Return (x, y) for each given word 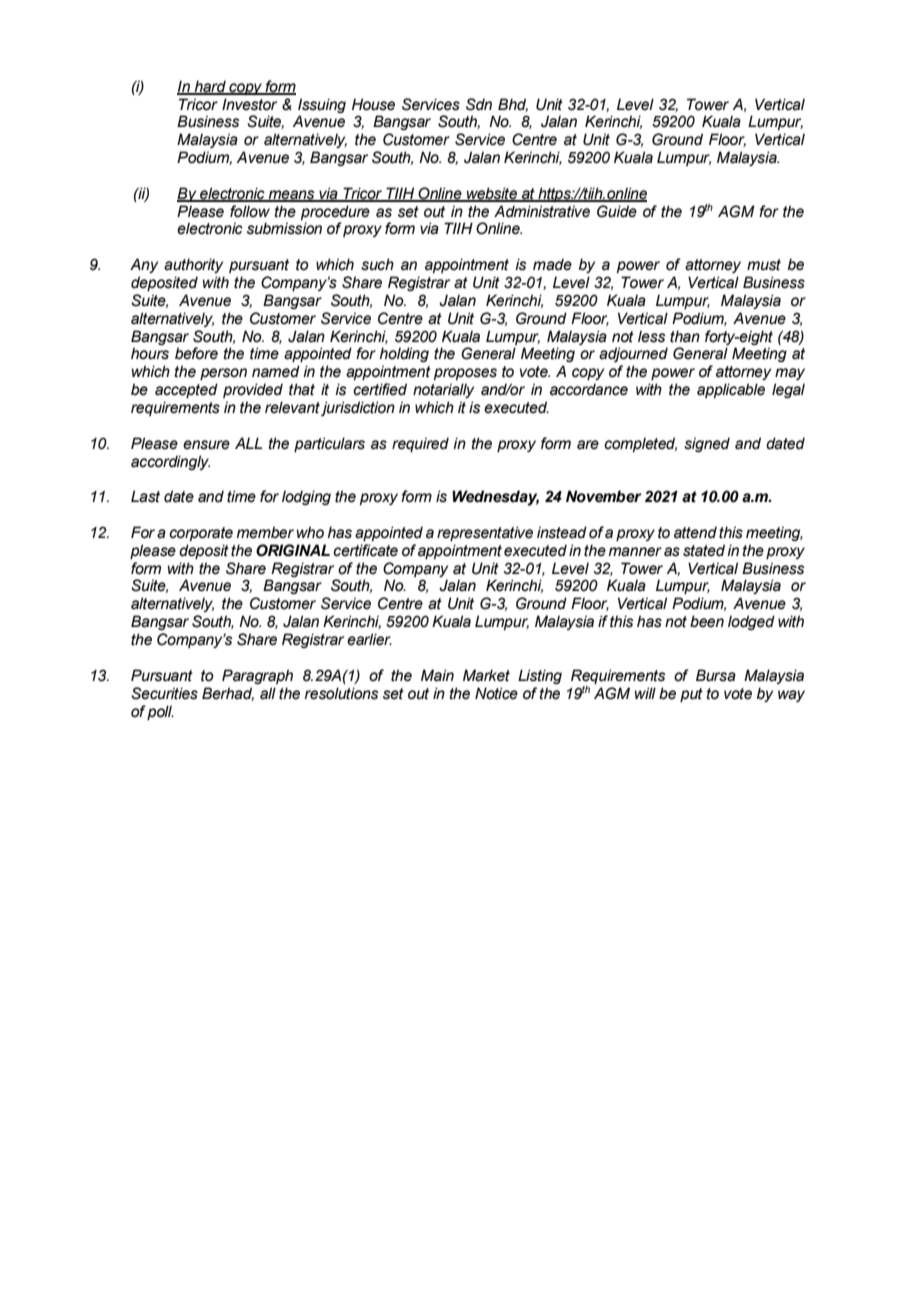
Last (145, 496)
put (691, 695)
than (685, 336)
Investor (249, 104)
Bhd (513, 105)
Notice (496, 693)
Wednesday (495, 498)
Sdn (479, 104)
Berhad (228, 694)
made (552, 264)
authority (193, 265)
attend (695, 532)
